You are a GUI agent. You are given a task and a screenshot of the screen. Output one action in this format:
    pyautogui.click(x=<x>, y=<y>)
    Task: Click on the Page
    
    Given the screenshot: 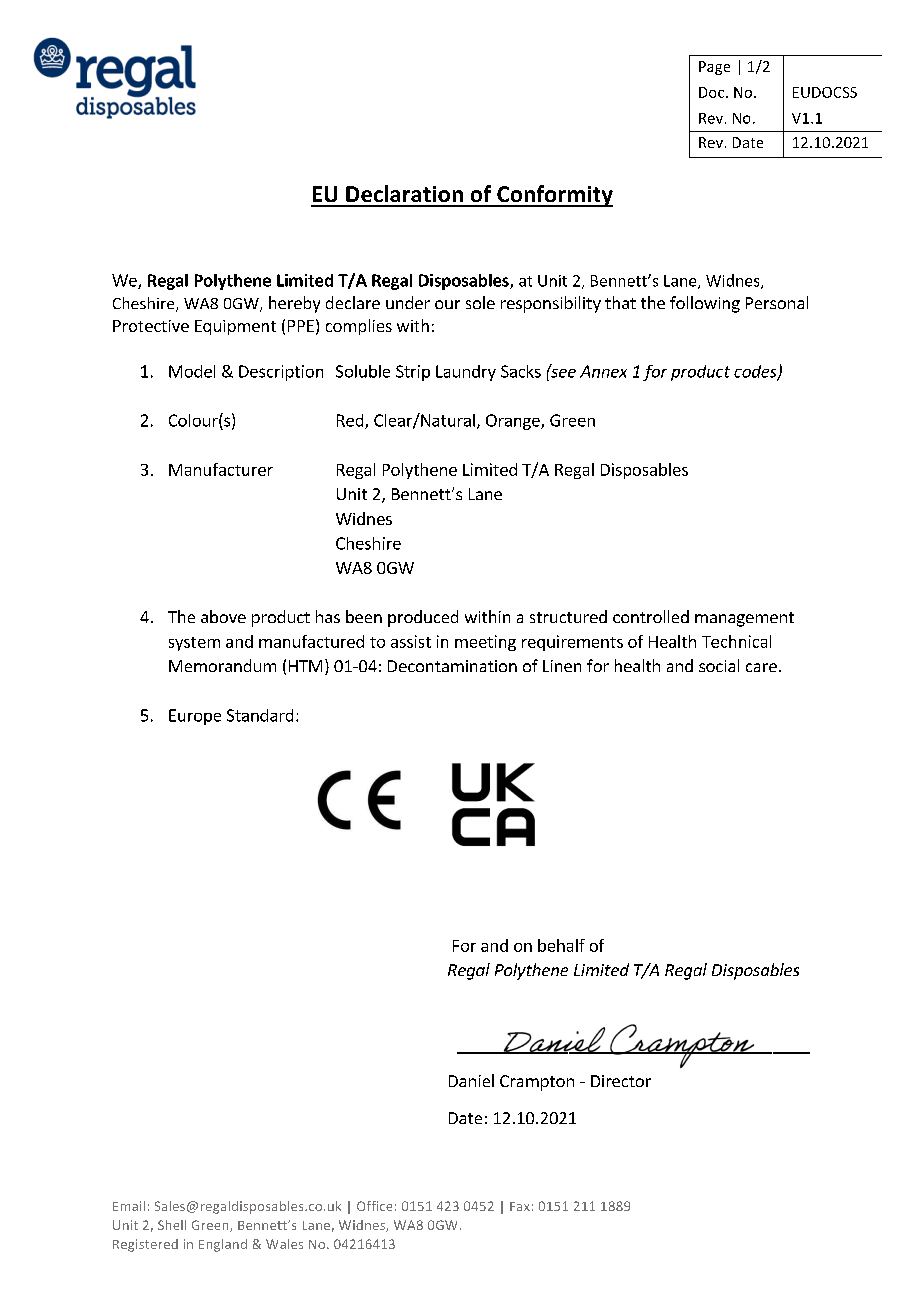 What is the action you would take?
    pyautogui.click(x=714, y=68)
